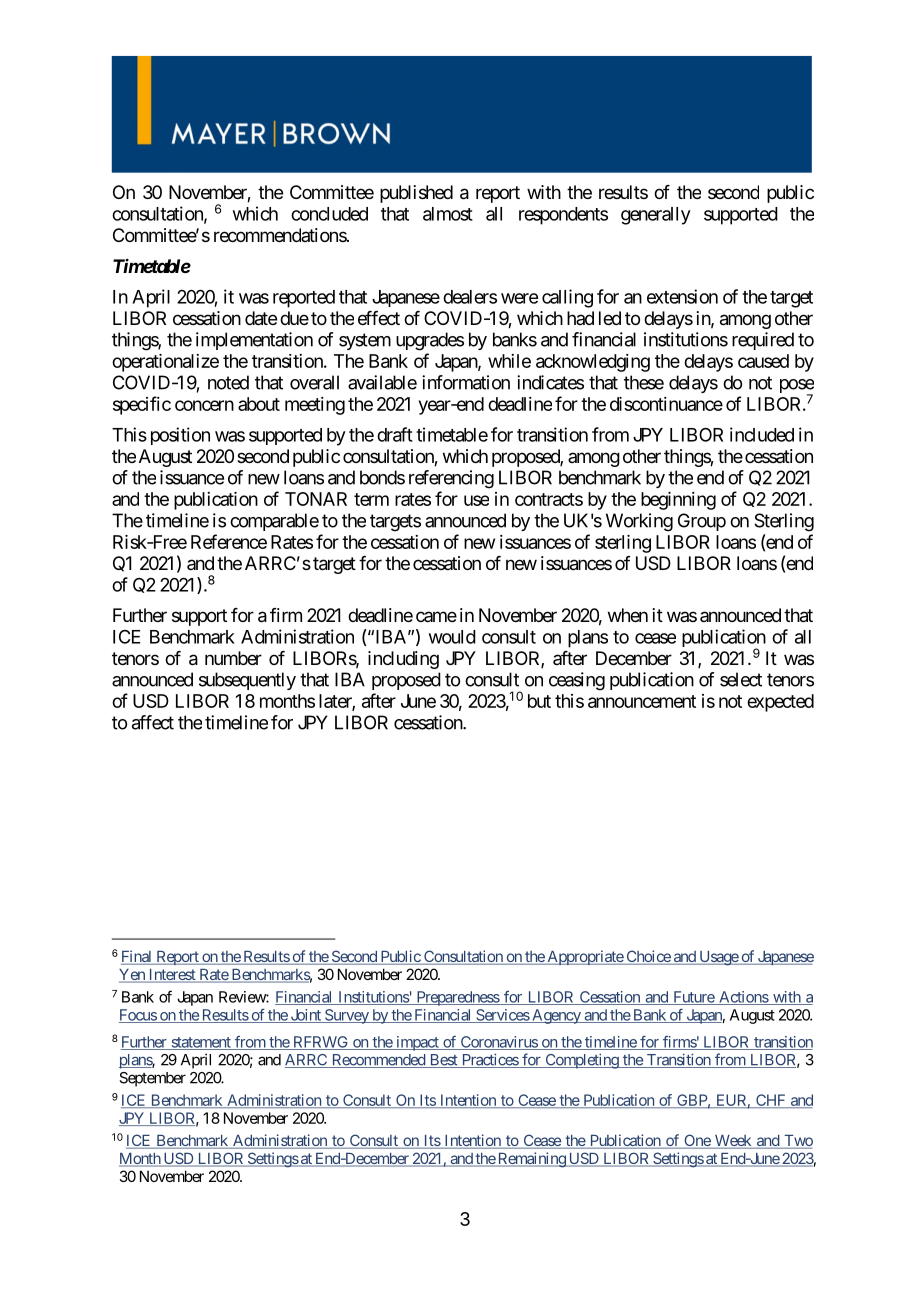 This document has height=1308, width=924. Describe the element at coordinates (656, 216) in the document. I see `generally` at that location.
